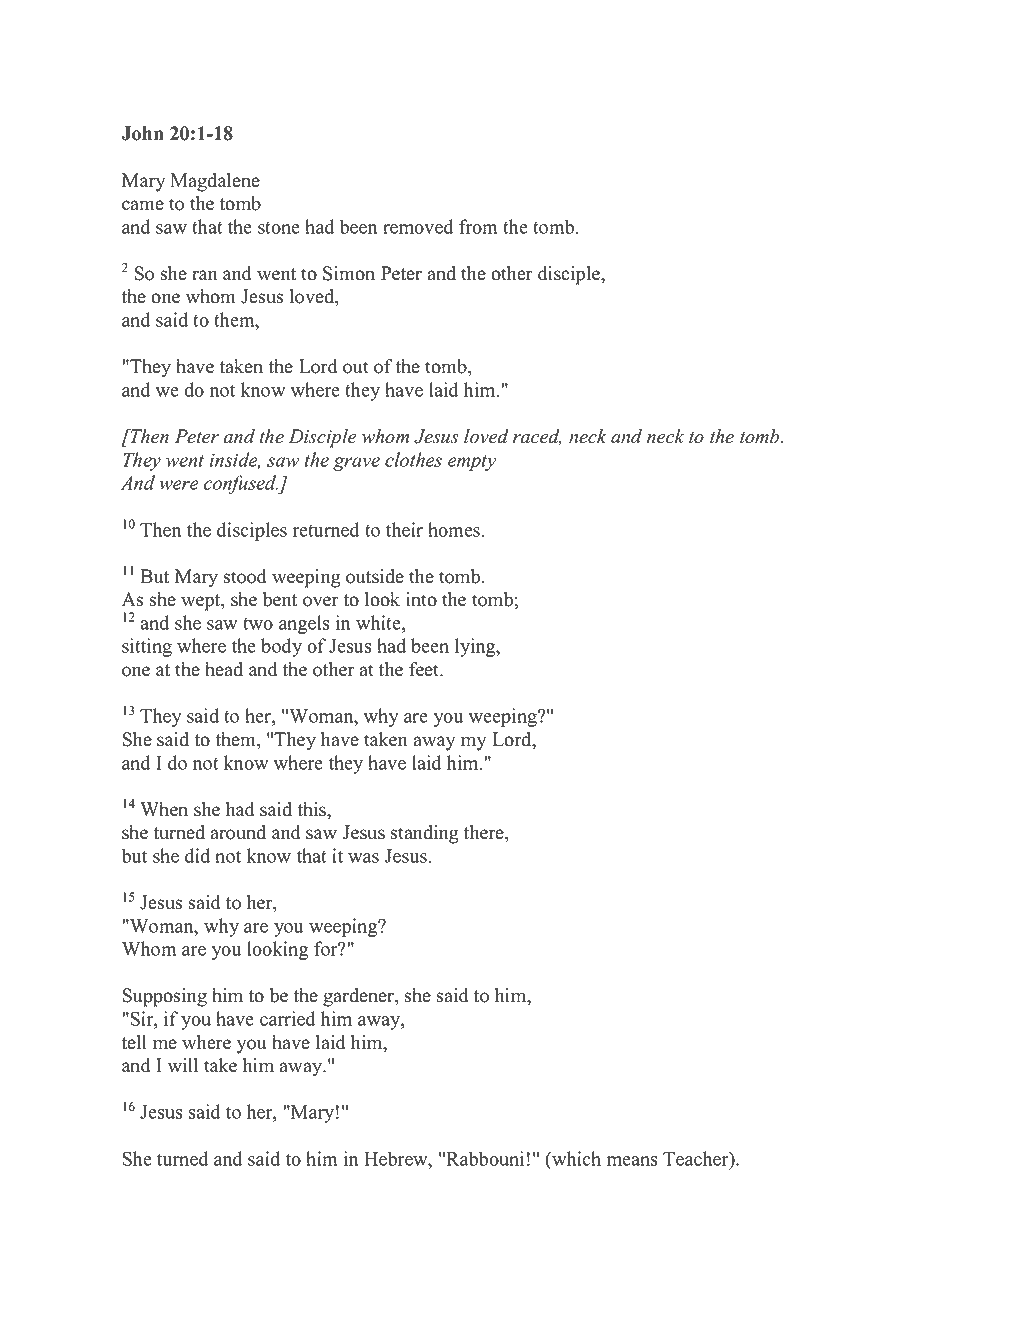  I want to click on Magdalene, so click(215, 182).
